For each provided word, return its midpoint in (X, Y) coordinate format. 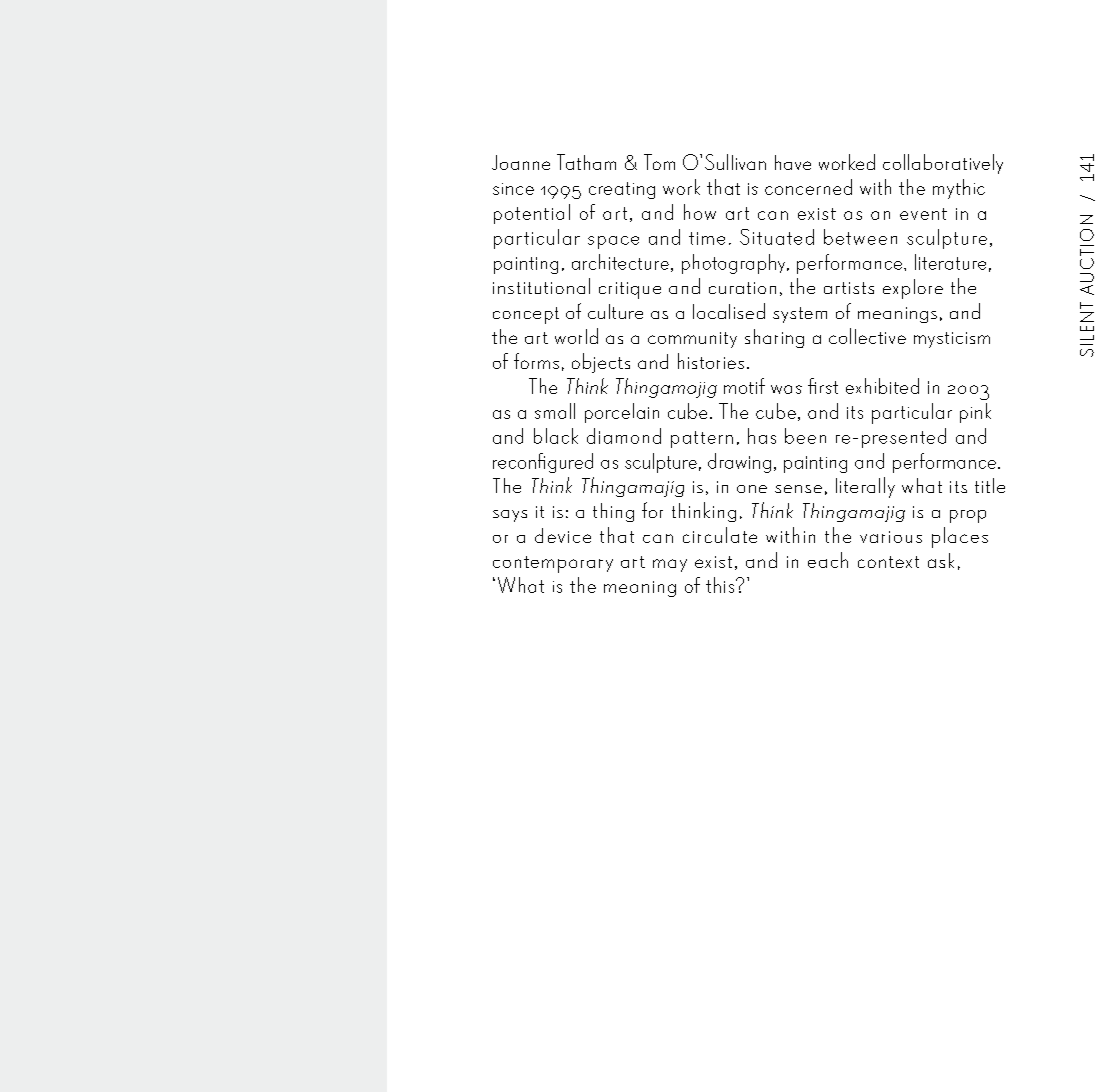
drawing (739, 463)
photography (735, 264)
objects (601, 363)
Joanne (521, 162)
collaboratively (943, 164)
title (990, 485)
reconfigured (543, 463)
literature (950, 262)
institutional (541, 286)
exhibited (882, 386)
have (793, 162)
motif (744, 386)
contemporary (553, 564)
